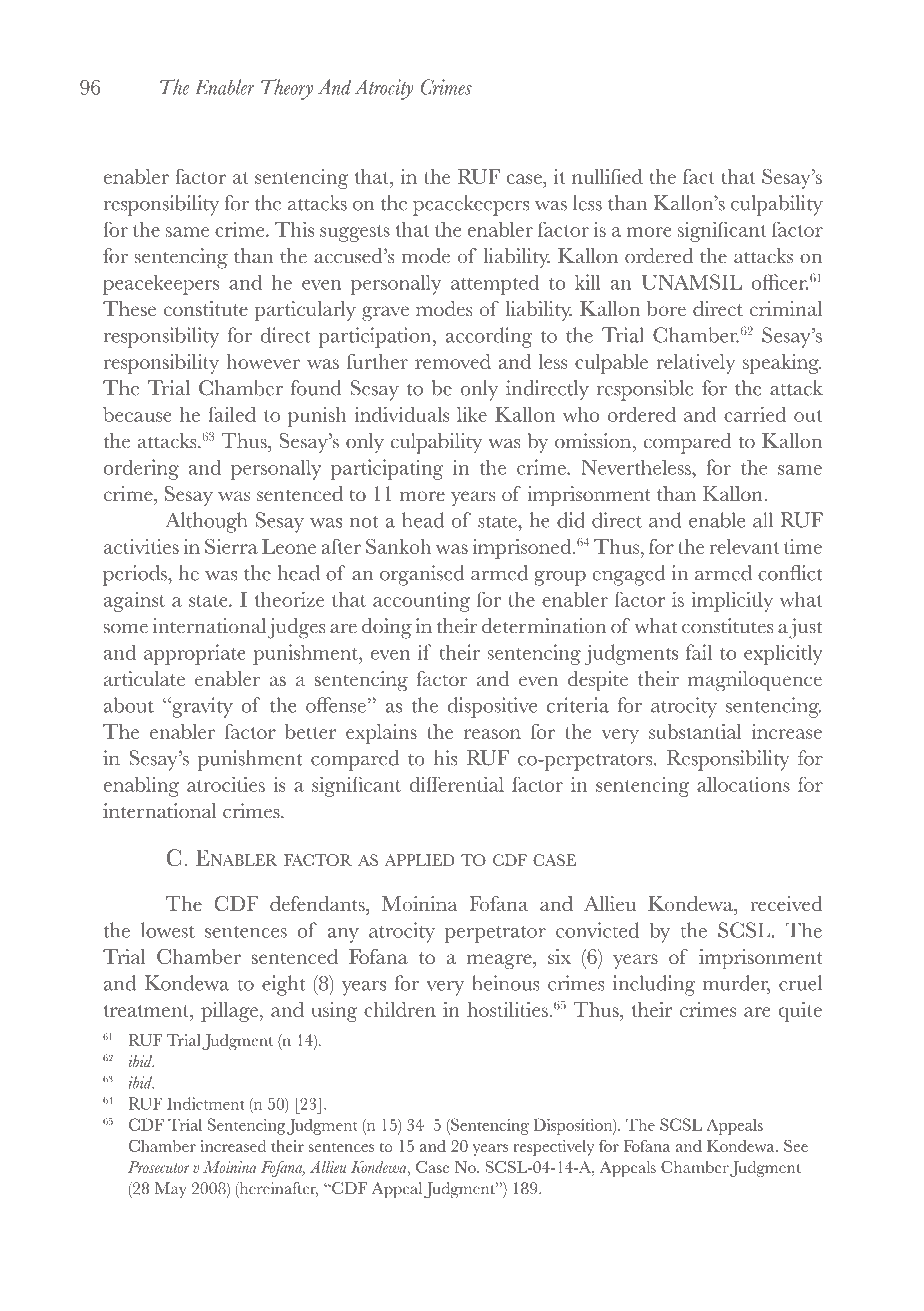 This page has width=924, height=1311. What do you see at coordinates (755, 414) in the page?
I see `carried` at bounding box center [755, 414].
